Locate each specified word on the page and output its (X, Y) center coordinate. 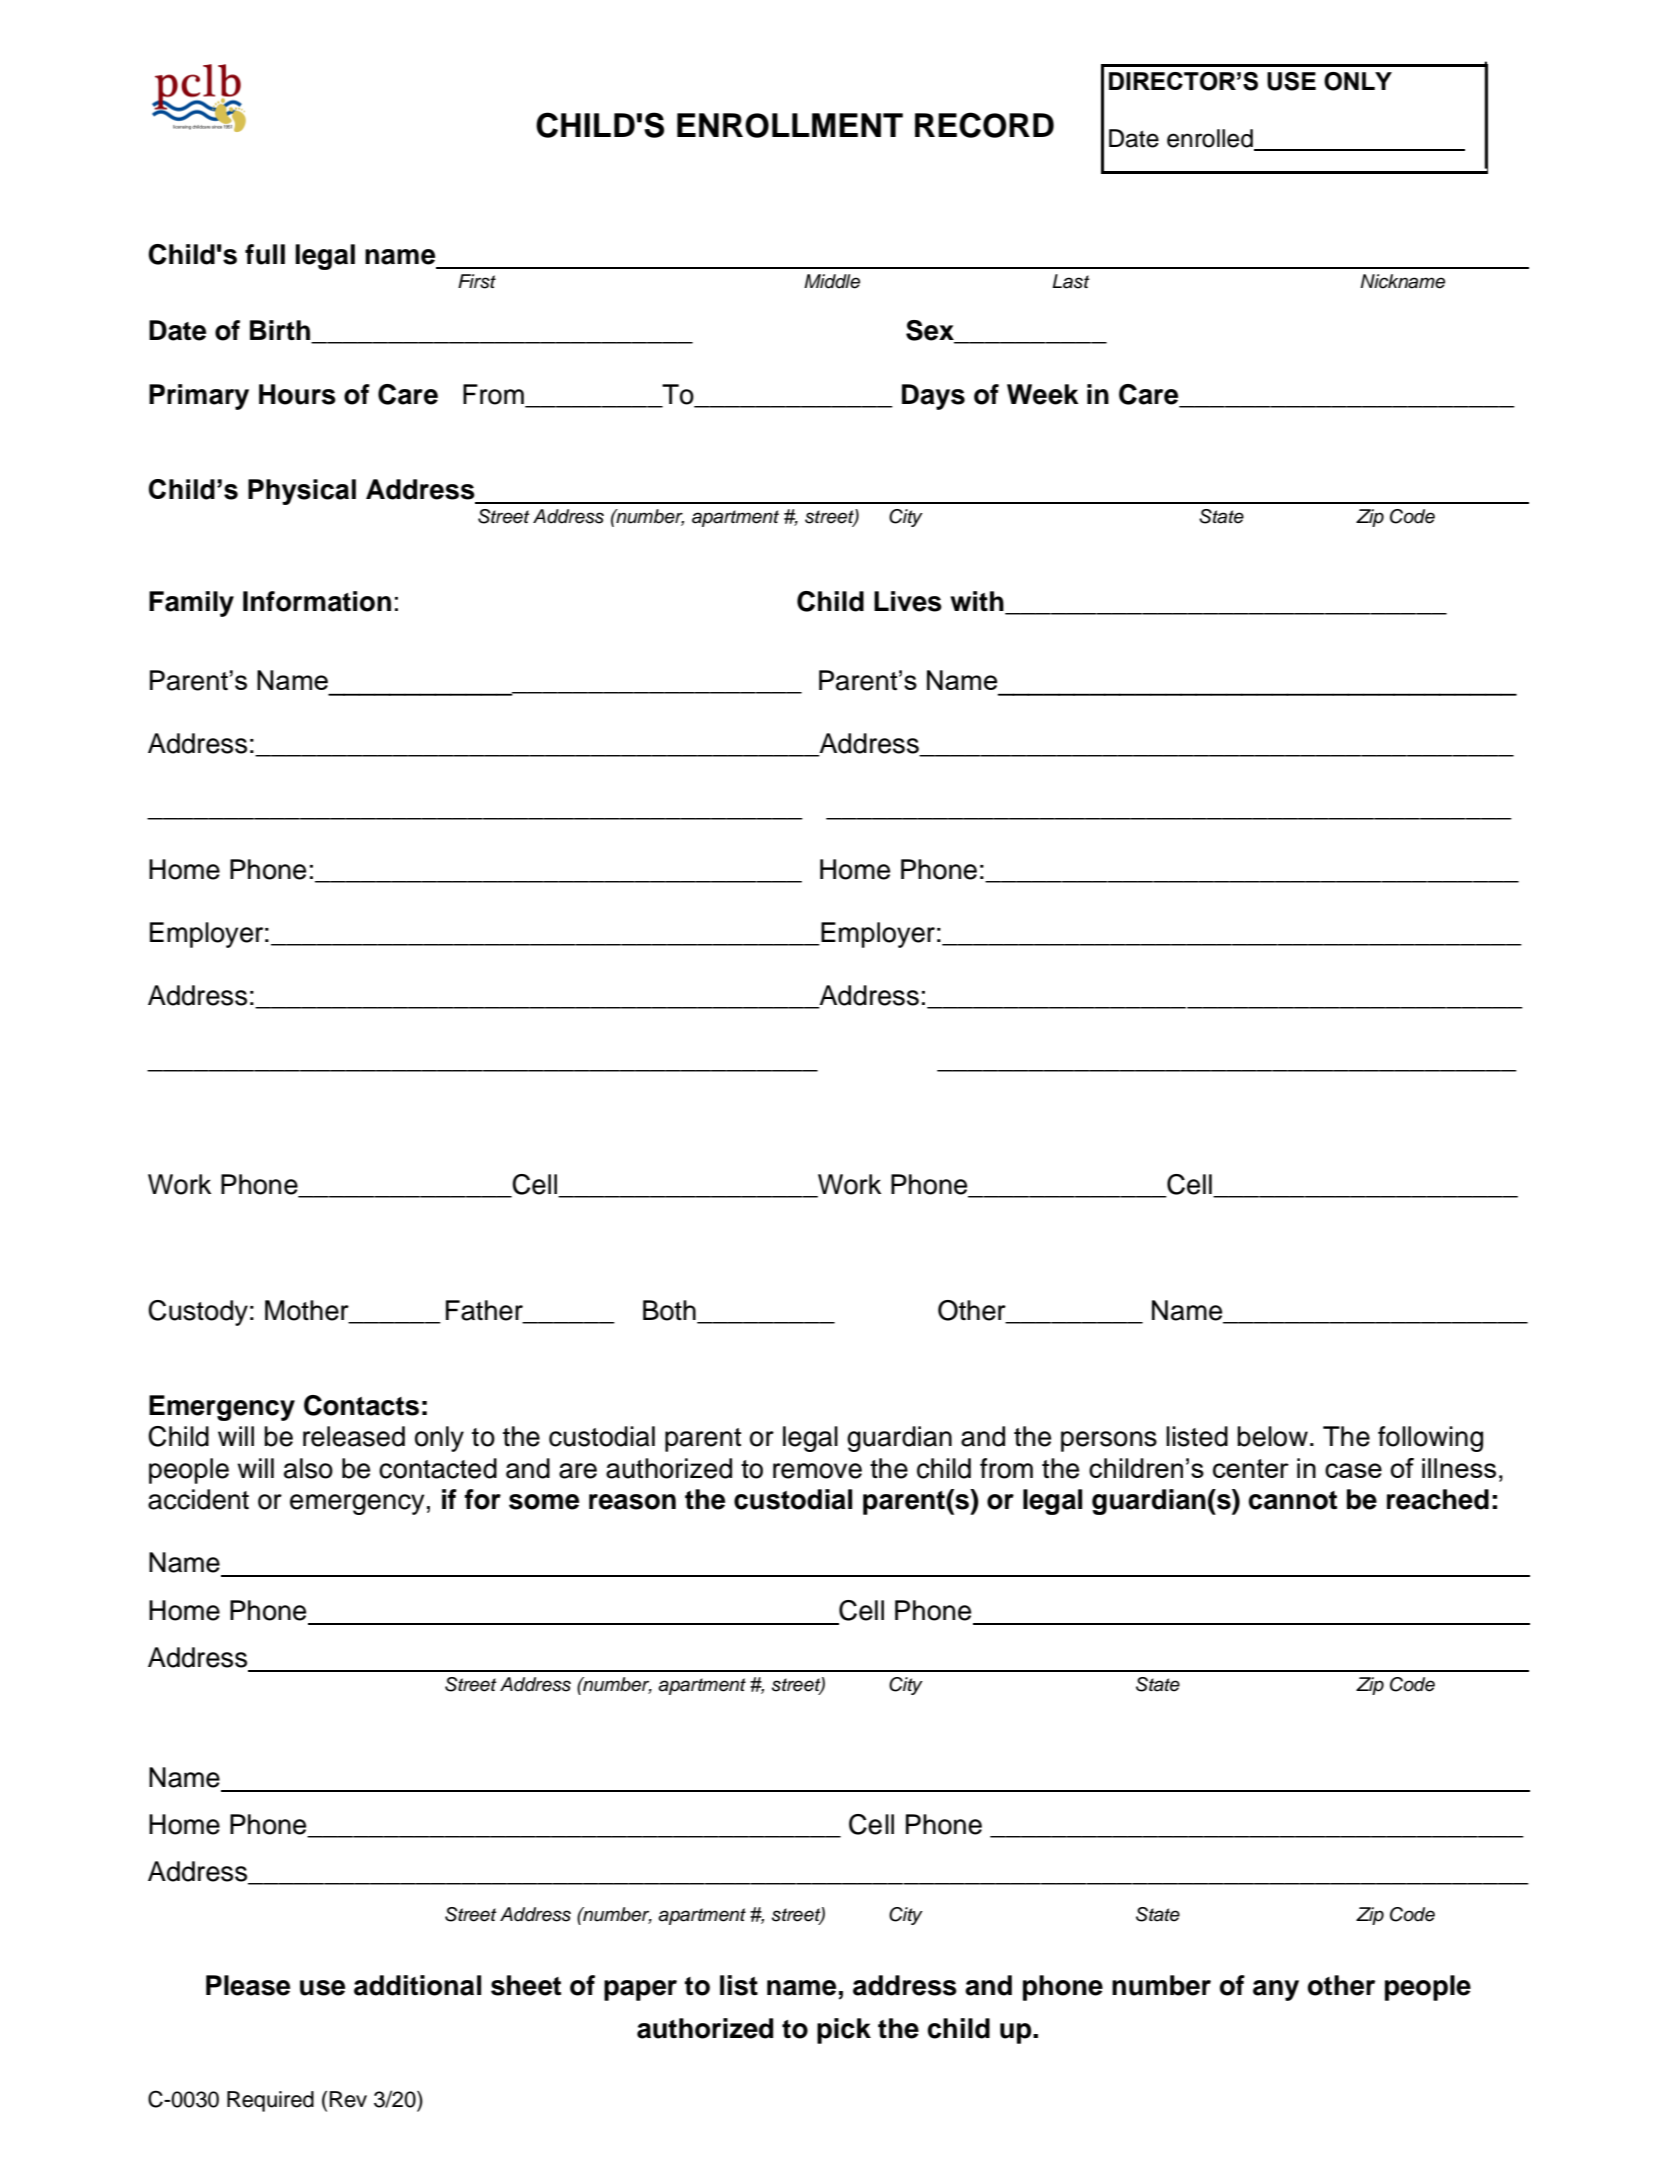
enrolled (1211, 139)
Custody (198, 1313)
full (265, 254)
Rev (348, 2099)
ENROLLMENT (790, 125)
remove (817, 1471)
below (1272, 1436)
